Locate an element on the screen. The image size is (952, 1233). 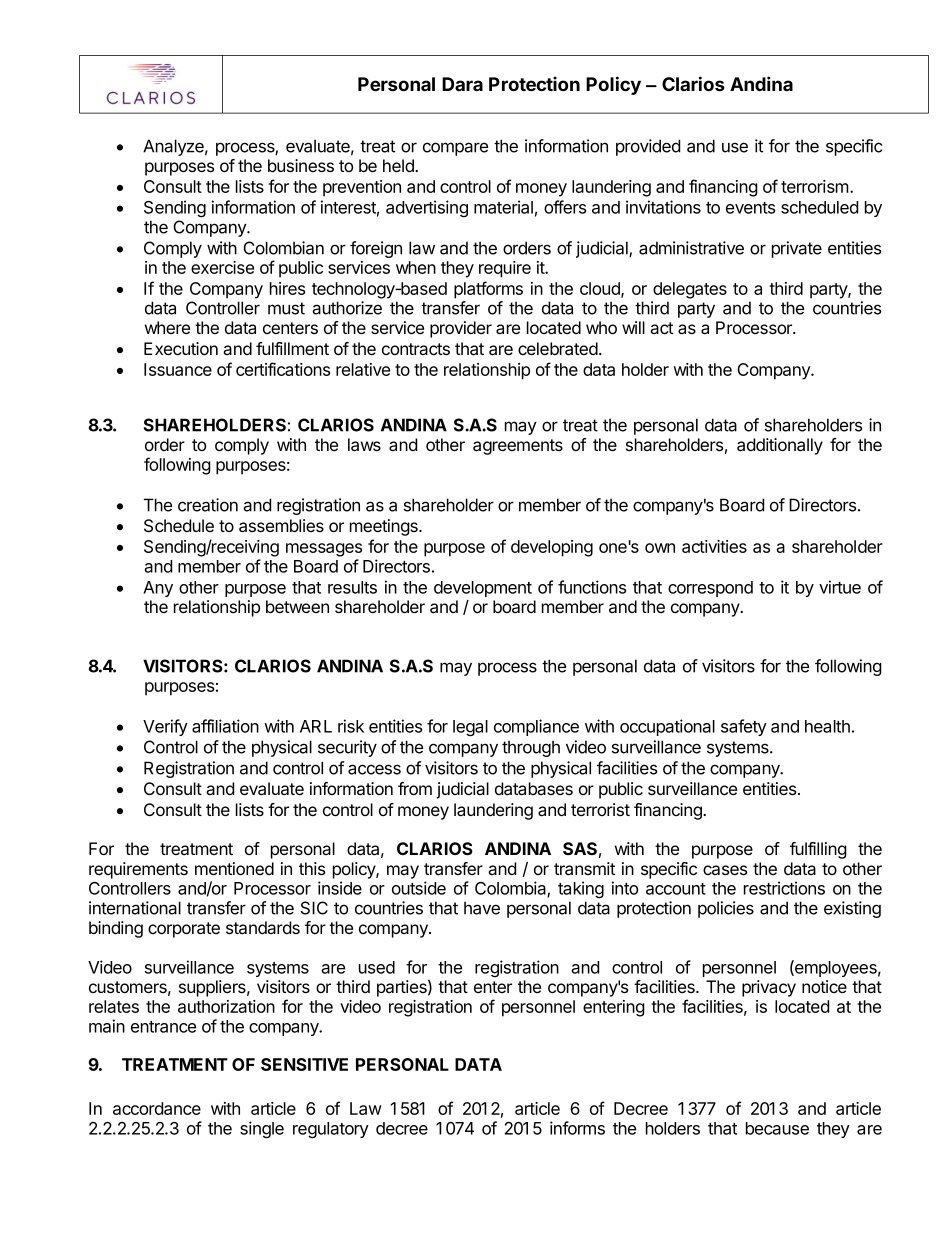
development is located at coordinates (483, 589).
